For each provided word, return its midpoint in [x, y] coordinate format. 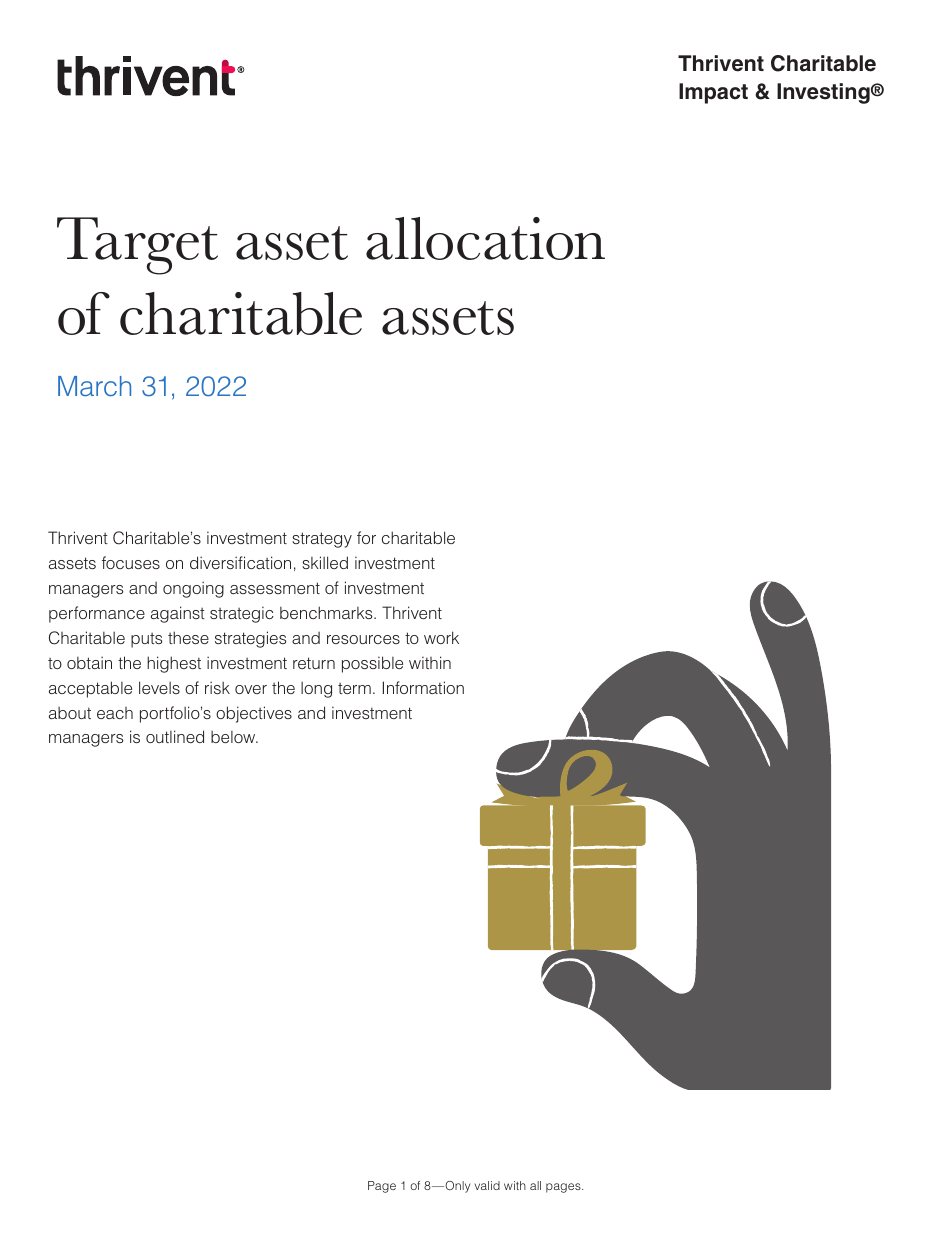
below [234, 737]
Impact [713, 93]
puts [146, 640]
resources [363, 639]
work [441, 637]
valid [487, 1185]
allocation [485, 238]
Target [137, 246]
